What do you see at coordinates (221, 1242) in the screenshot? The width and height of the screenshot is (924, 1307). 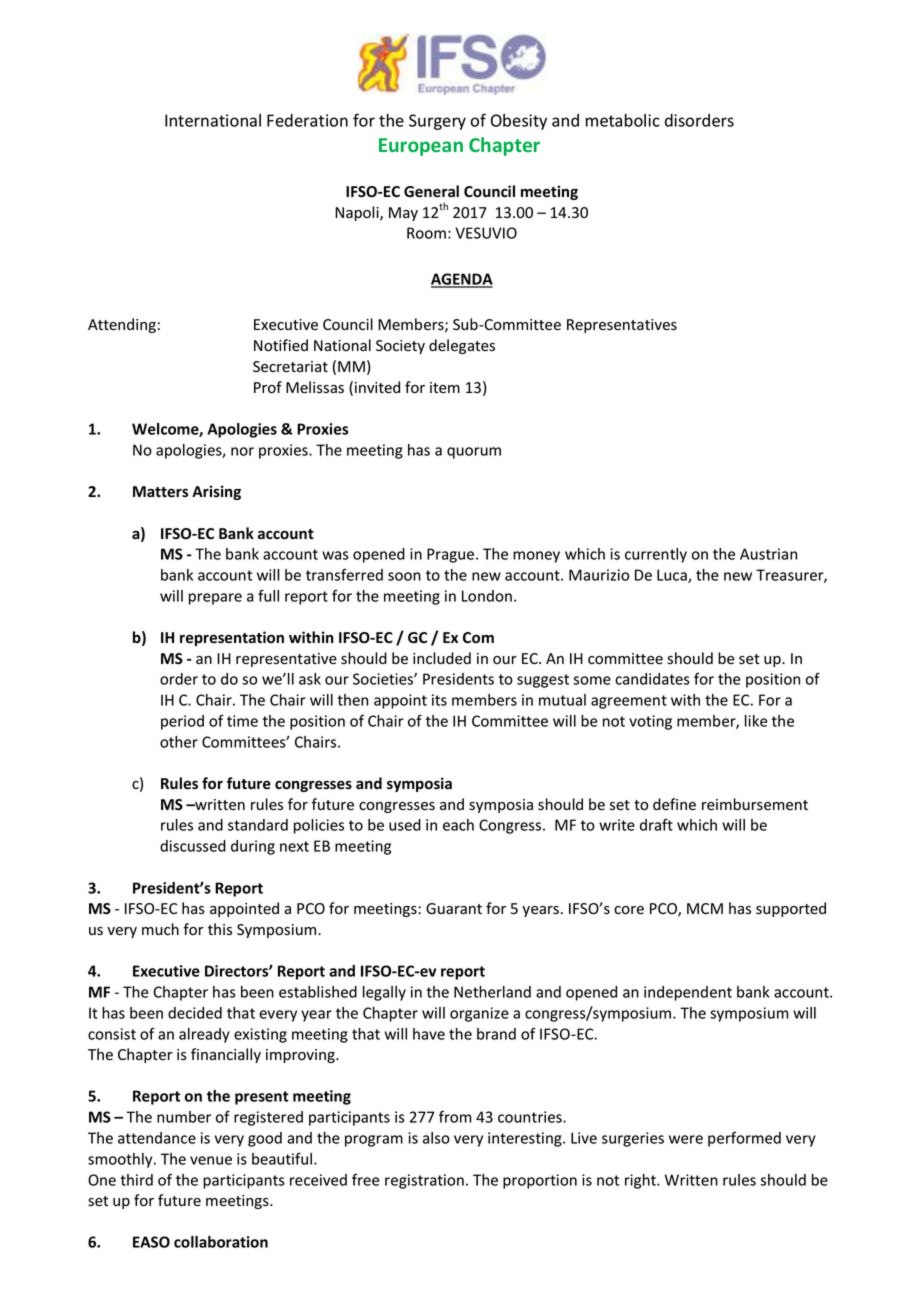 I see `collaboration` at bounding box center [221, 1242].
